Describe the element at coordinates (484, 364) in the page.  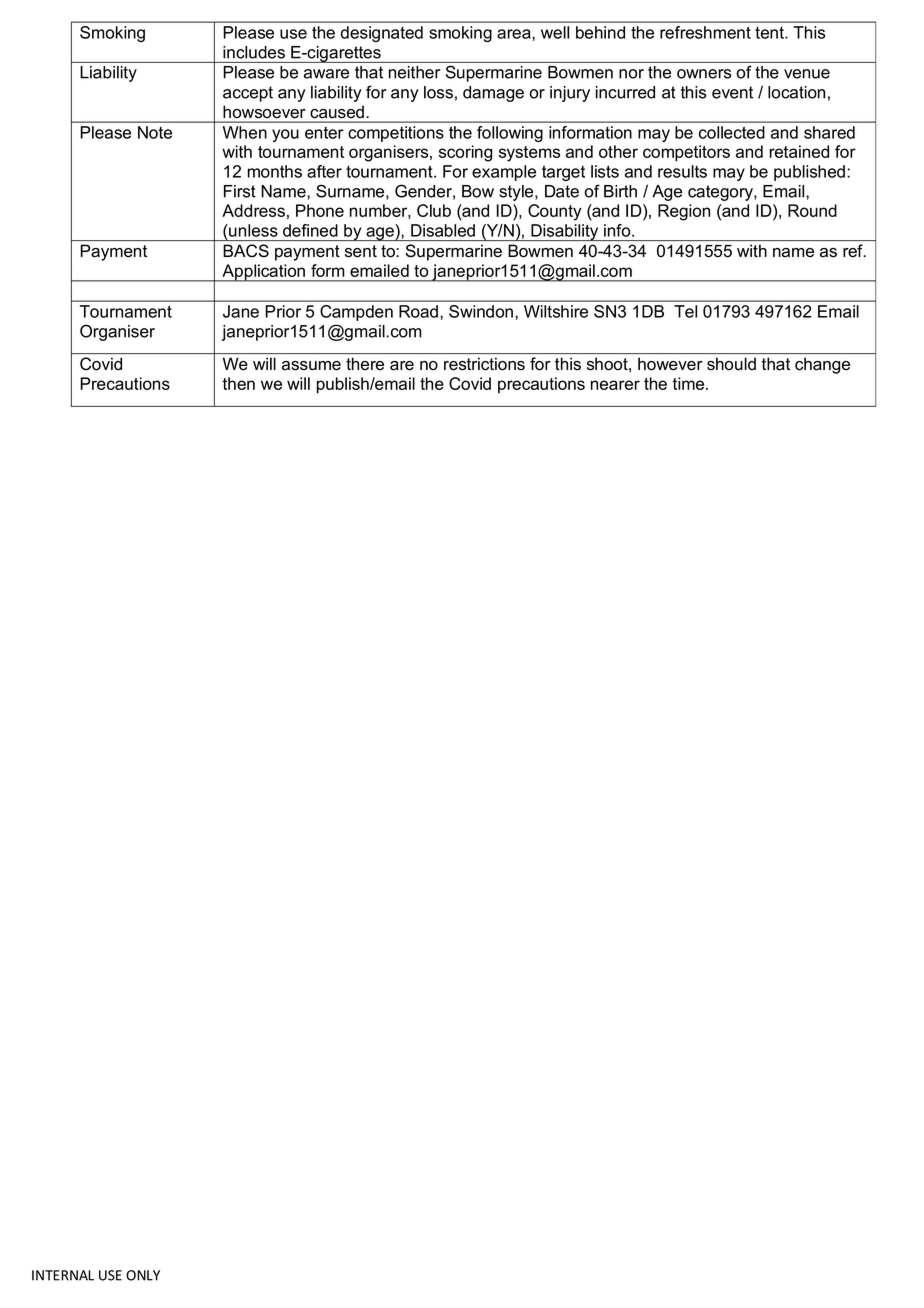
I see `restrictions` at that location.
